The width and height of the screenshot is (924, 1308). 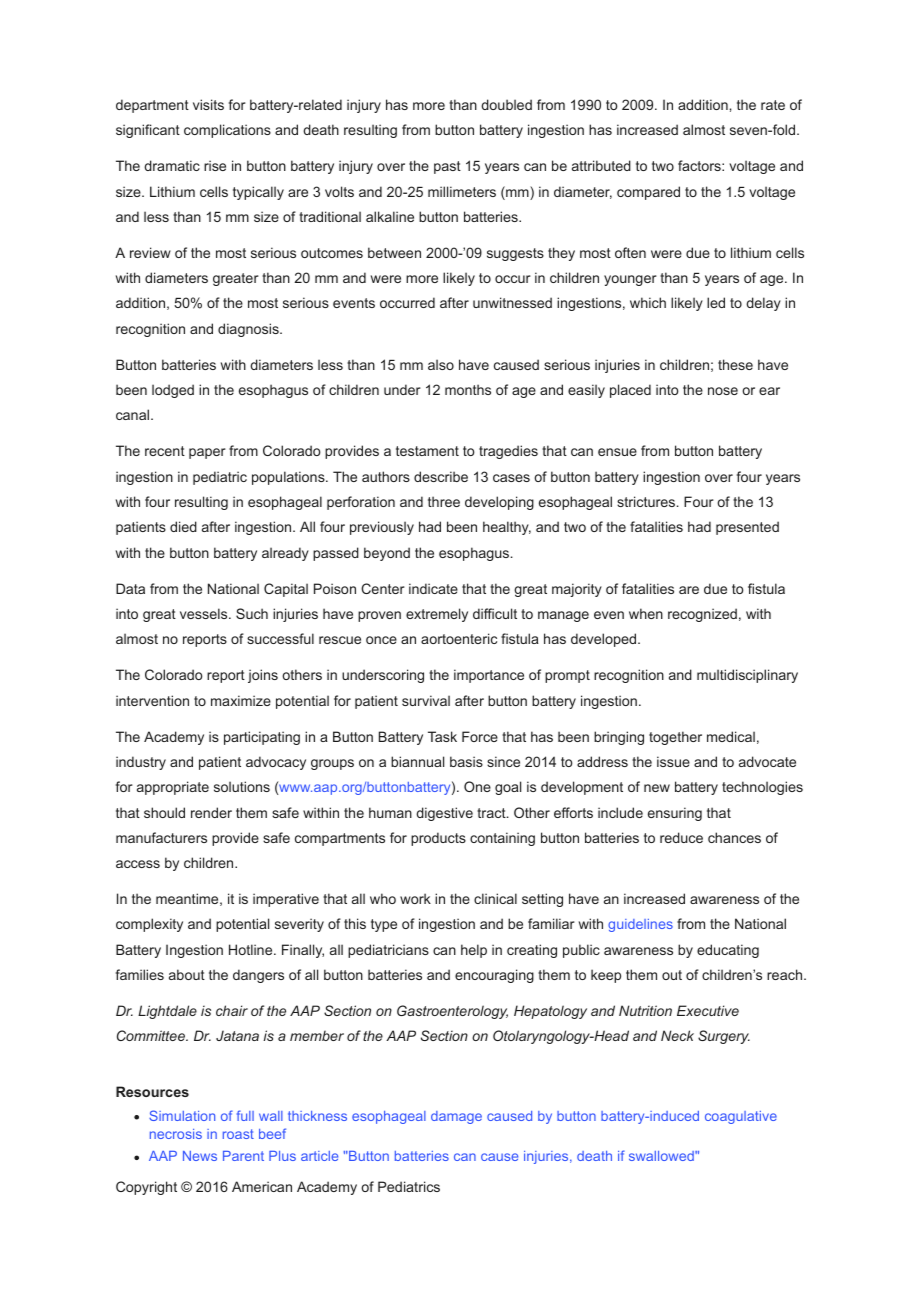 What do you see at coordinates (447, 167) in the screenshot?
I see `past` at bounding box center [447, 167].
